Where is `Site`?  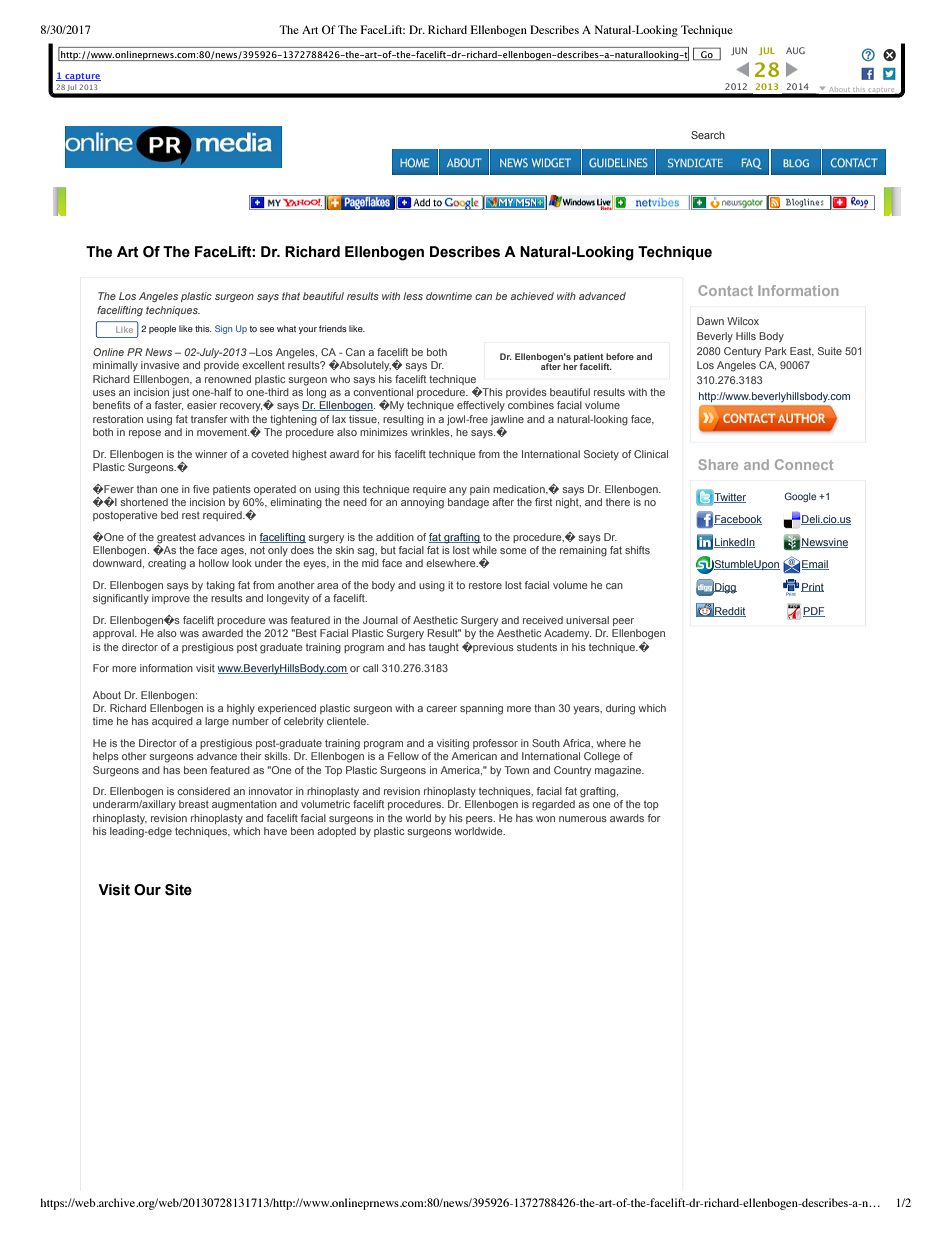 Site is located at coordinates (178, 890).
